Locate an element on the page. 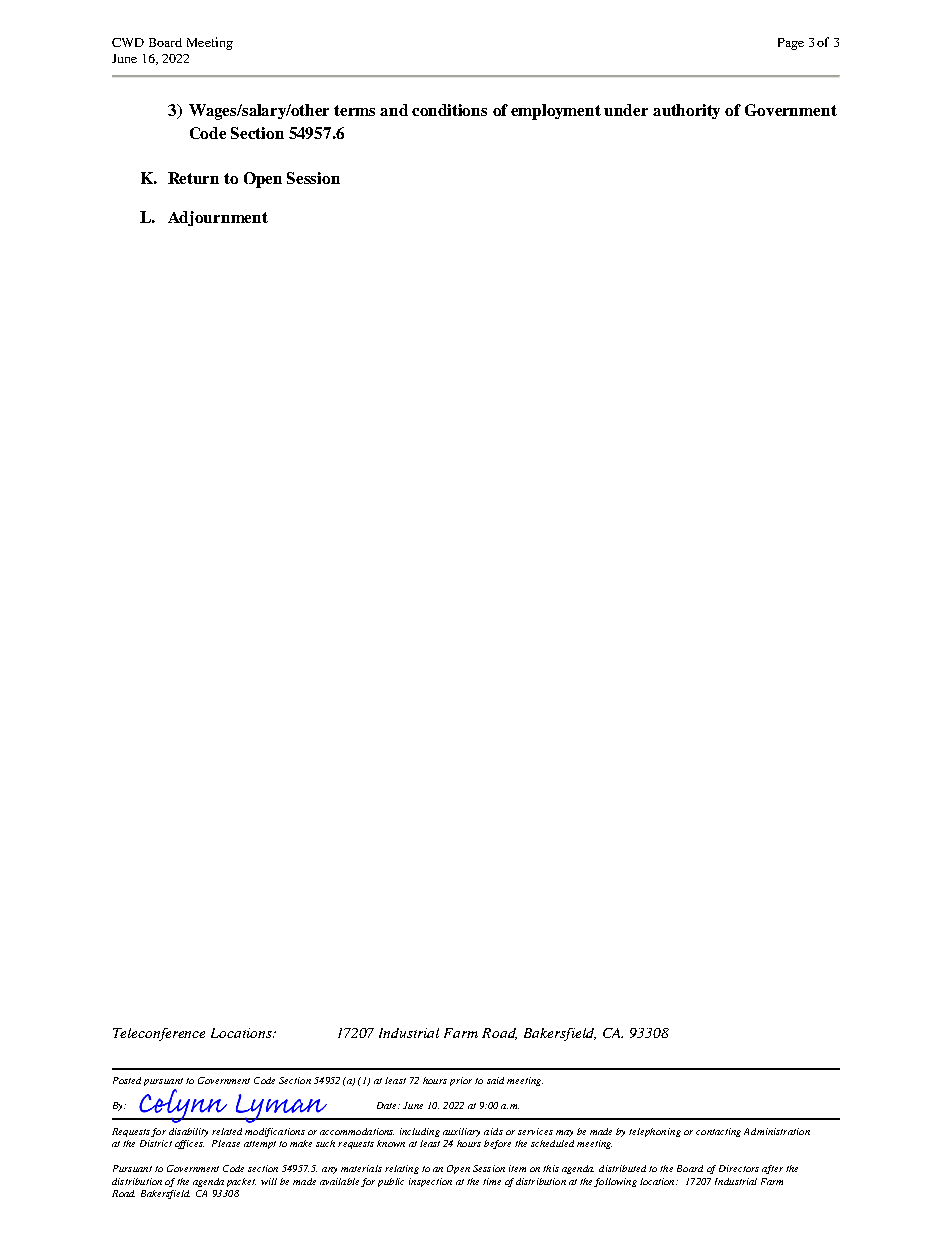 The image size is (952, 1233). Posted is located at coordinates (127, 1080).
